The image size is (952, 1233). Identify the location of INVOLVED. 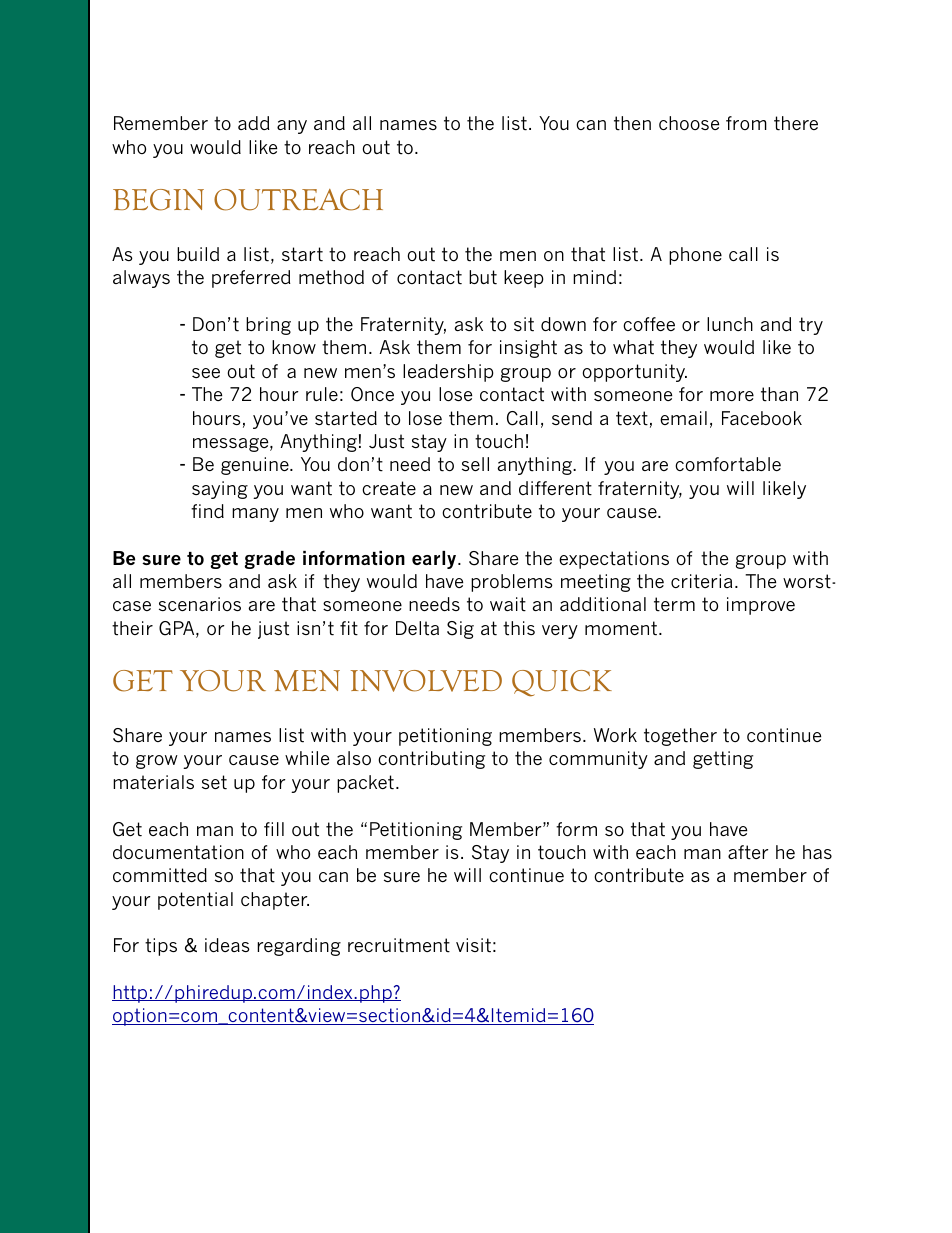
(426, 681).
